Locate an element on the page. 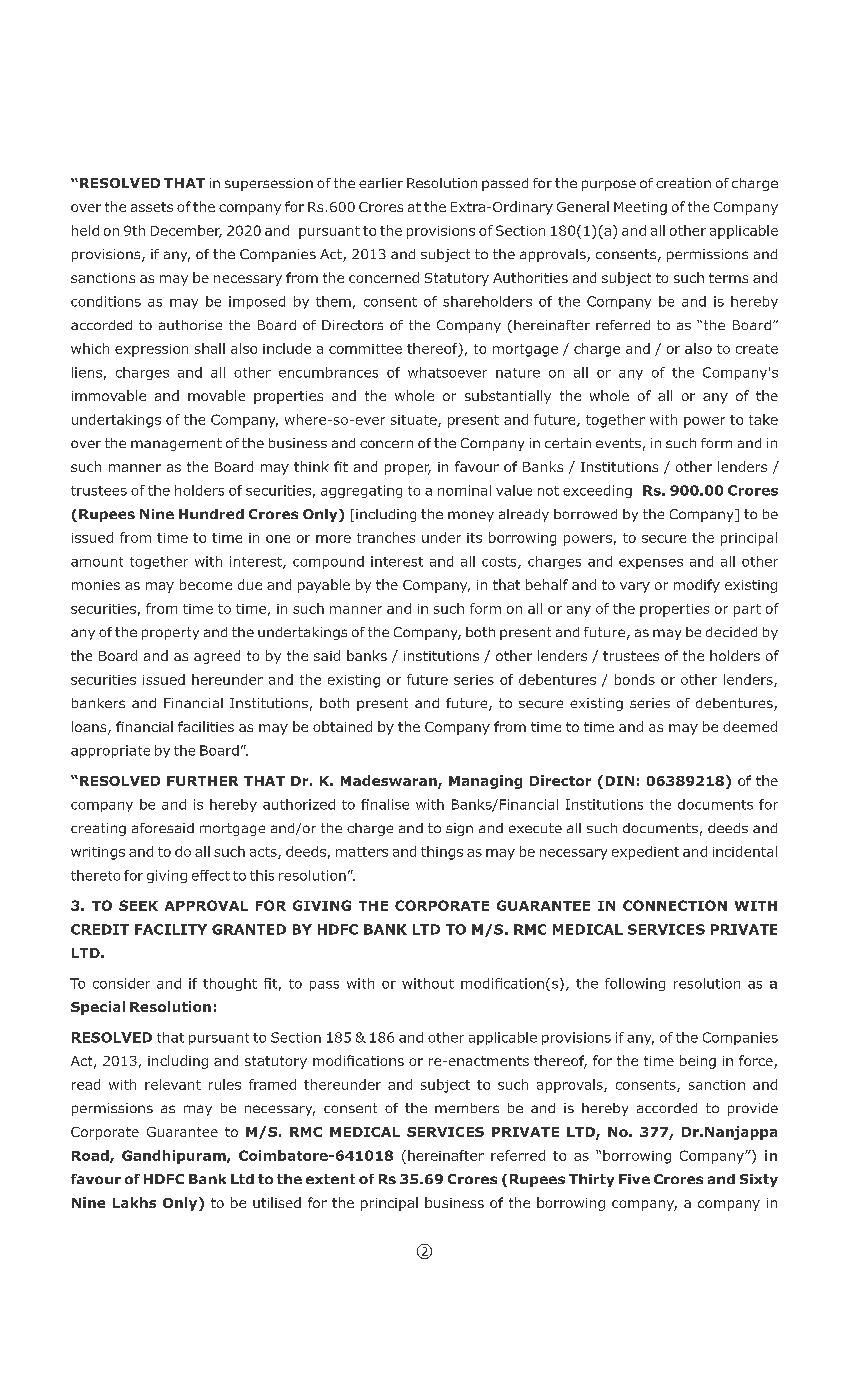  Lakhs is located at coordinates (134, 1202).
